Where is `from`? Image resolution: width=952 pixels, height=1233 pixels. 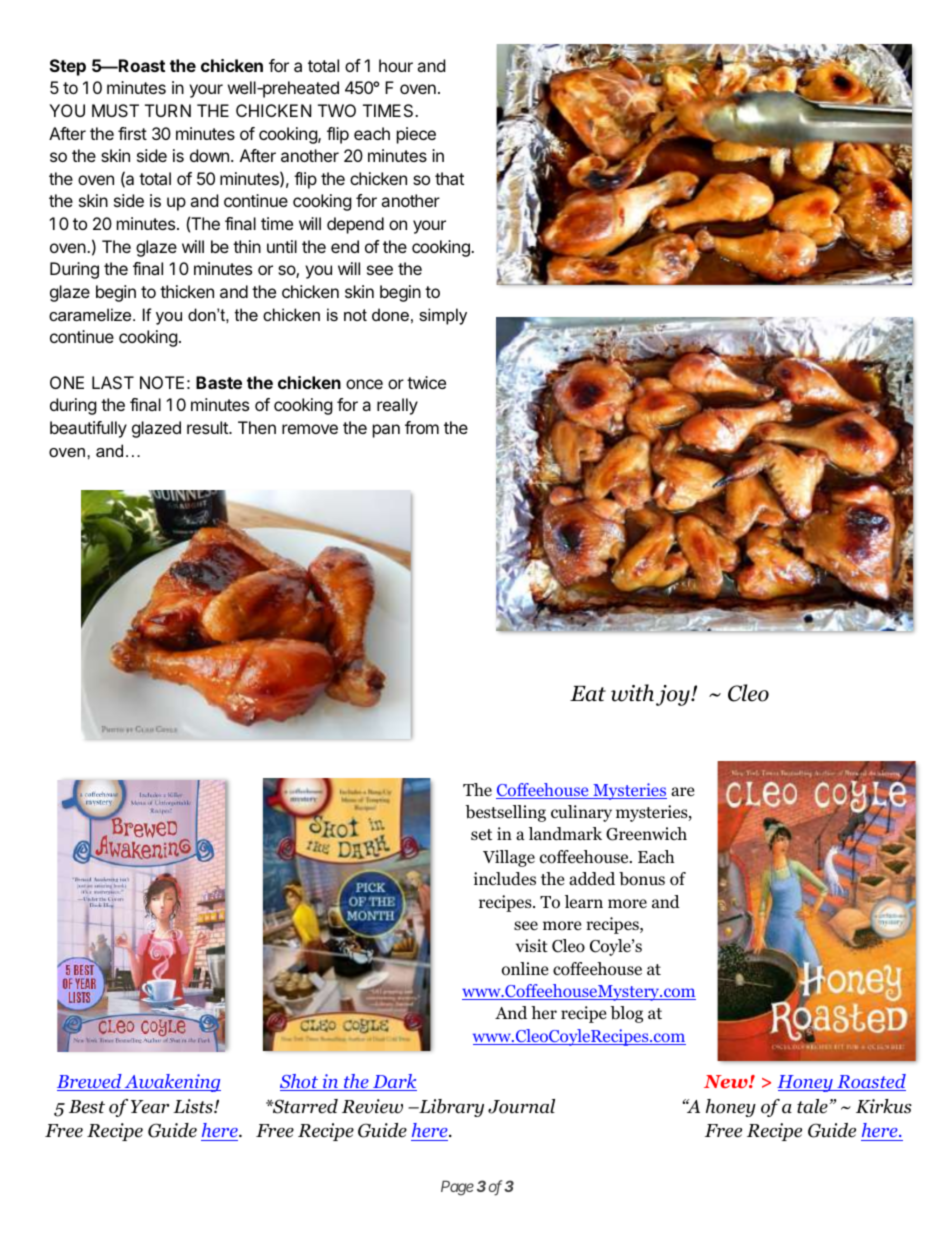 from is located at coordinates (422, 427).
